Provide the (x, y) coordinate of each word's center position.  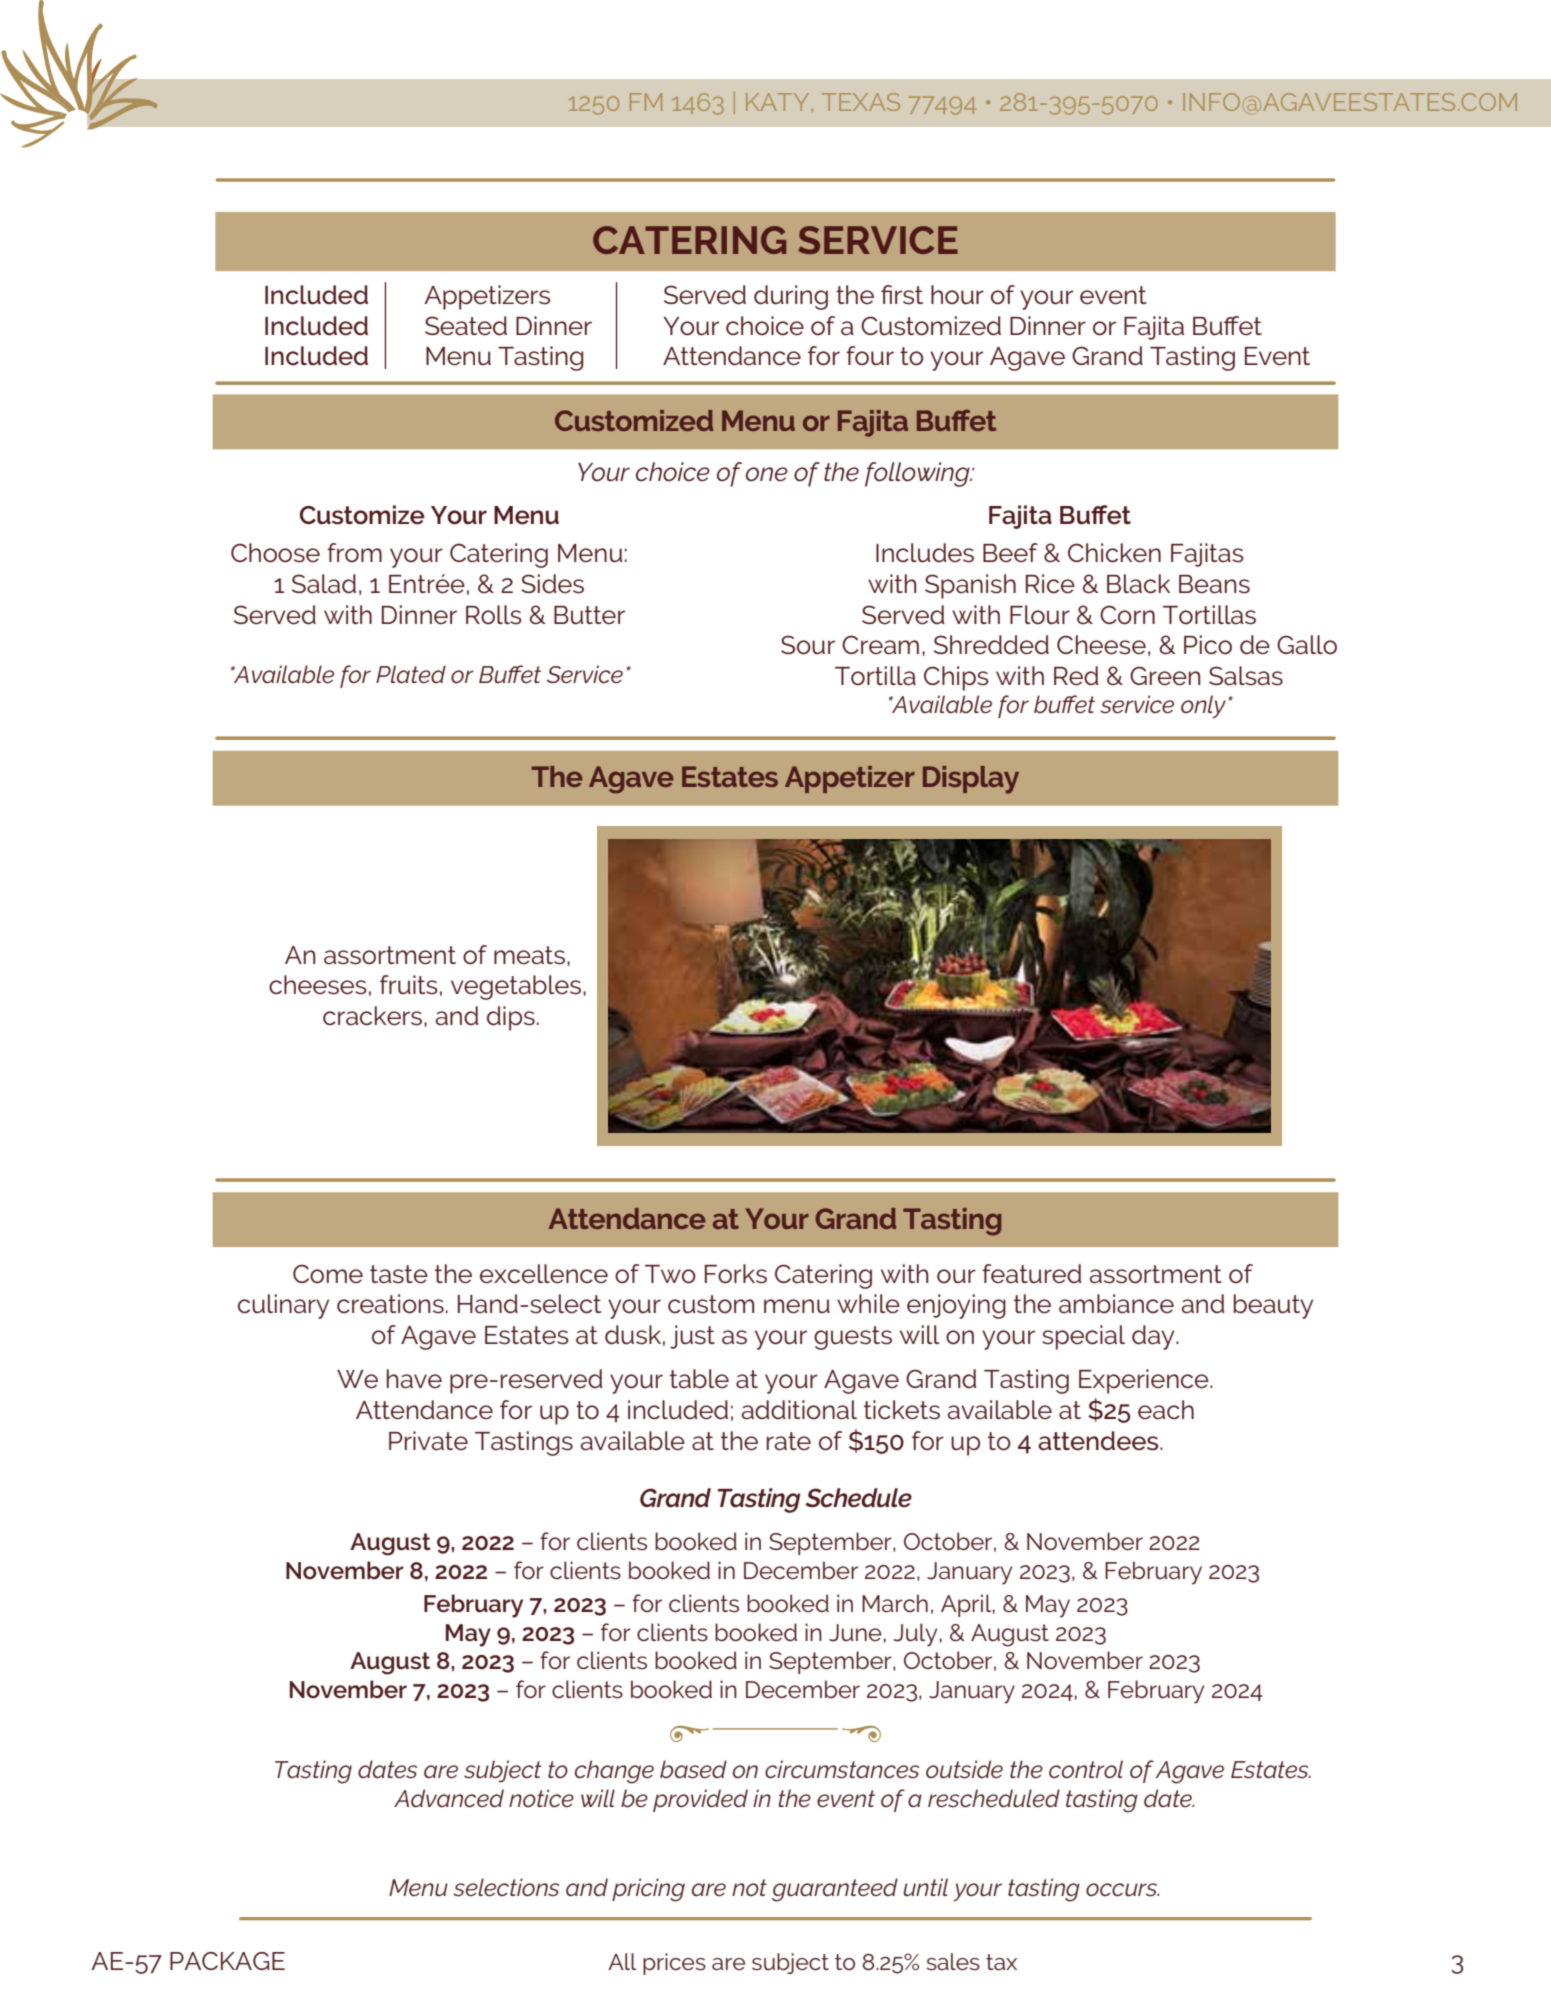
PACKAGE (227, 1961)
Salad (324, 584)
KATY (777, 102)
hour (957, 295)
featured (1032, 1274)
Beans (1214, 584)
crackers (374, 1016)
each (1166, 1410)
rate (789, 1441)
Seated (466, 326)
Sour (808, 645)
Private (428, 1441)
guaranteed (835, 1890)
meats (529, 955)
